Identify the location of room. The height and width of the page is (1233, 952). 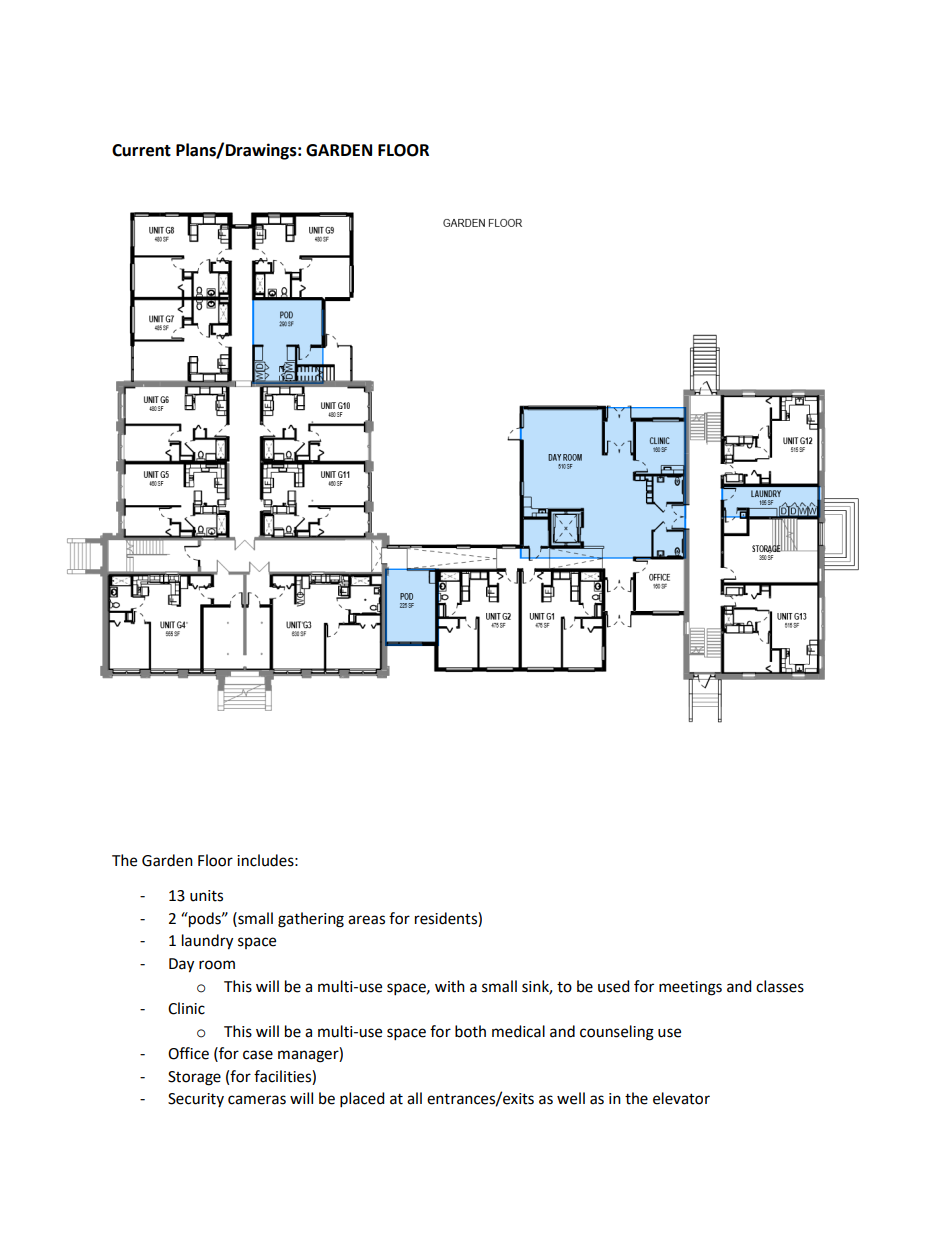
(217, 965).
